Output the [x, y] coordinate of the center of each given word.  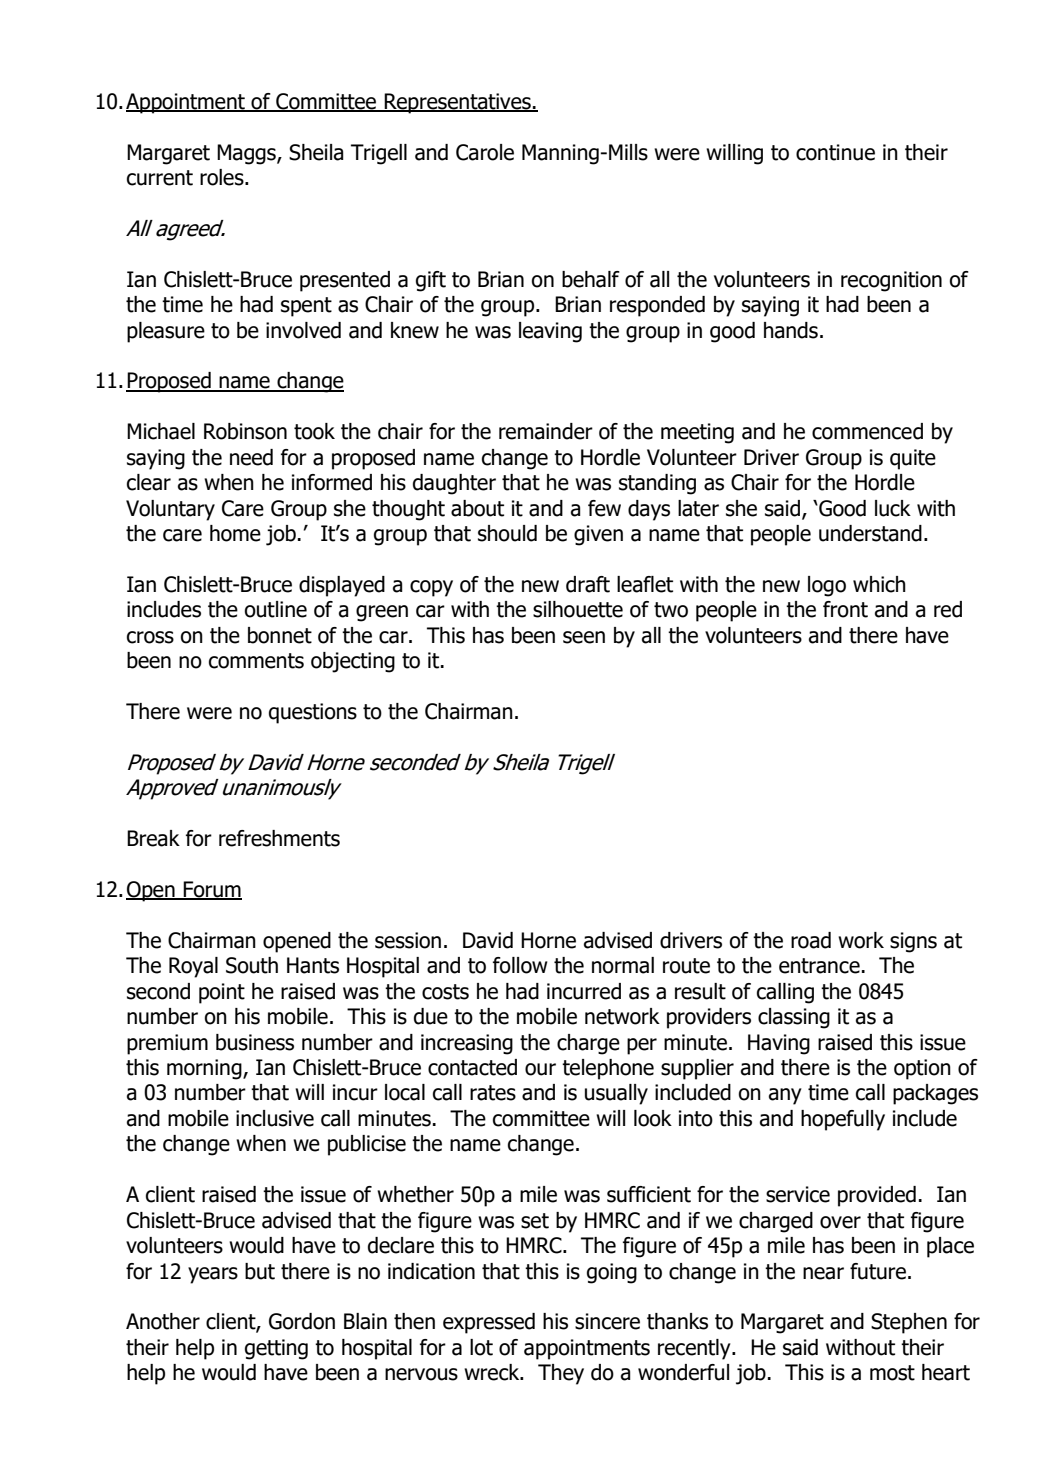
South [252, 965]
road [811, 940]
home [235, 533]
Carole [485, 152]
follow [520, 965]
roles [223, 177]
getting [276, 1349]
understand [870, 533]
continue [835, 152]
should [507, 533]
